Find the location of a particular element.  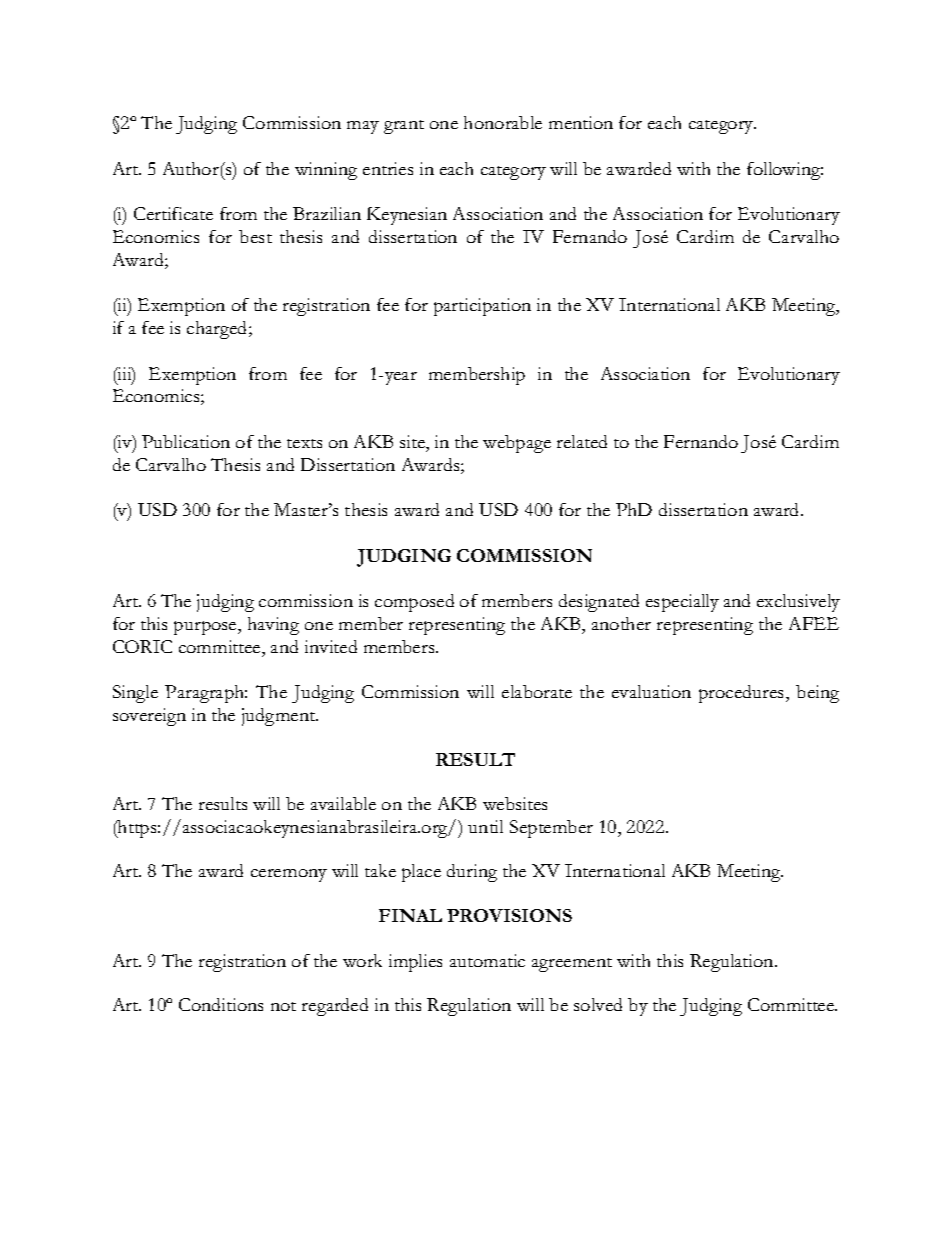

honorable is located at coordinates (503, 122).
